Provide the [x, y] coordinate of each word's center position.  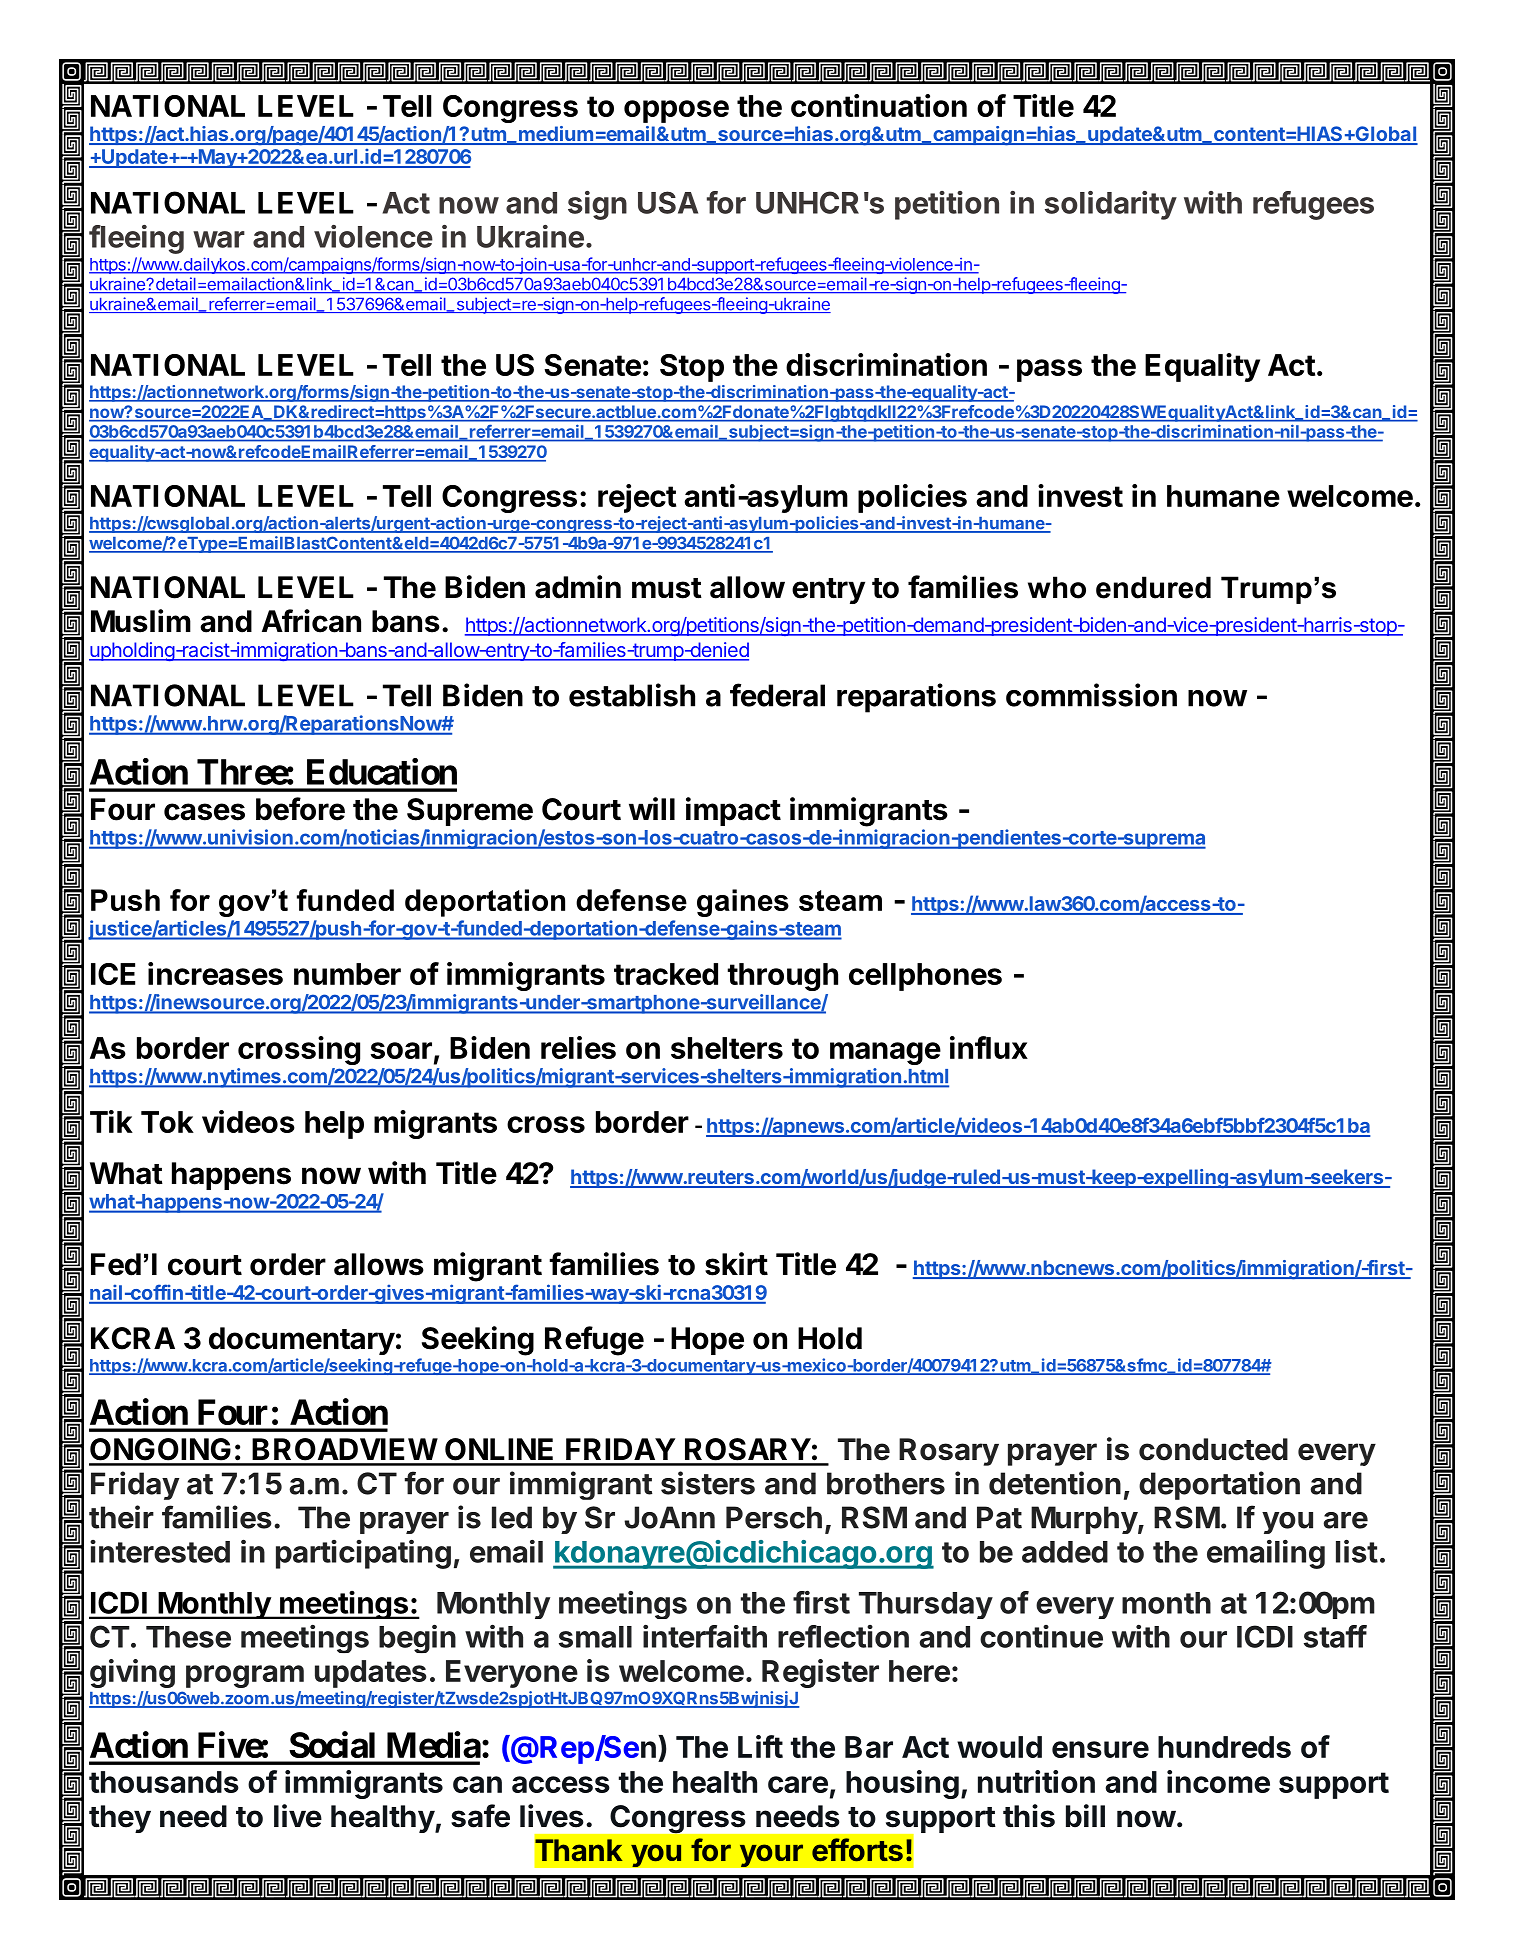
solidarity [1111, 205]
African [311, 621]
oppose [676, 111]
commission [1091, 695]
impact [733, 811]
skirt [736, 1264]
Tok [167, 1122]
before [300, 809]
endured [1153, 587]
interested [160, 1551]
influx [989, 1047]
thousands [164, 1782]
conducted [1213, 1449]
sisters [708, 1483]
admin [578, 587]
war [219, 239]
